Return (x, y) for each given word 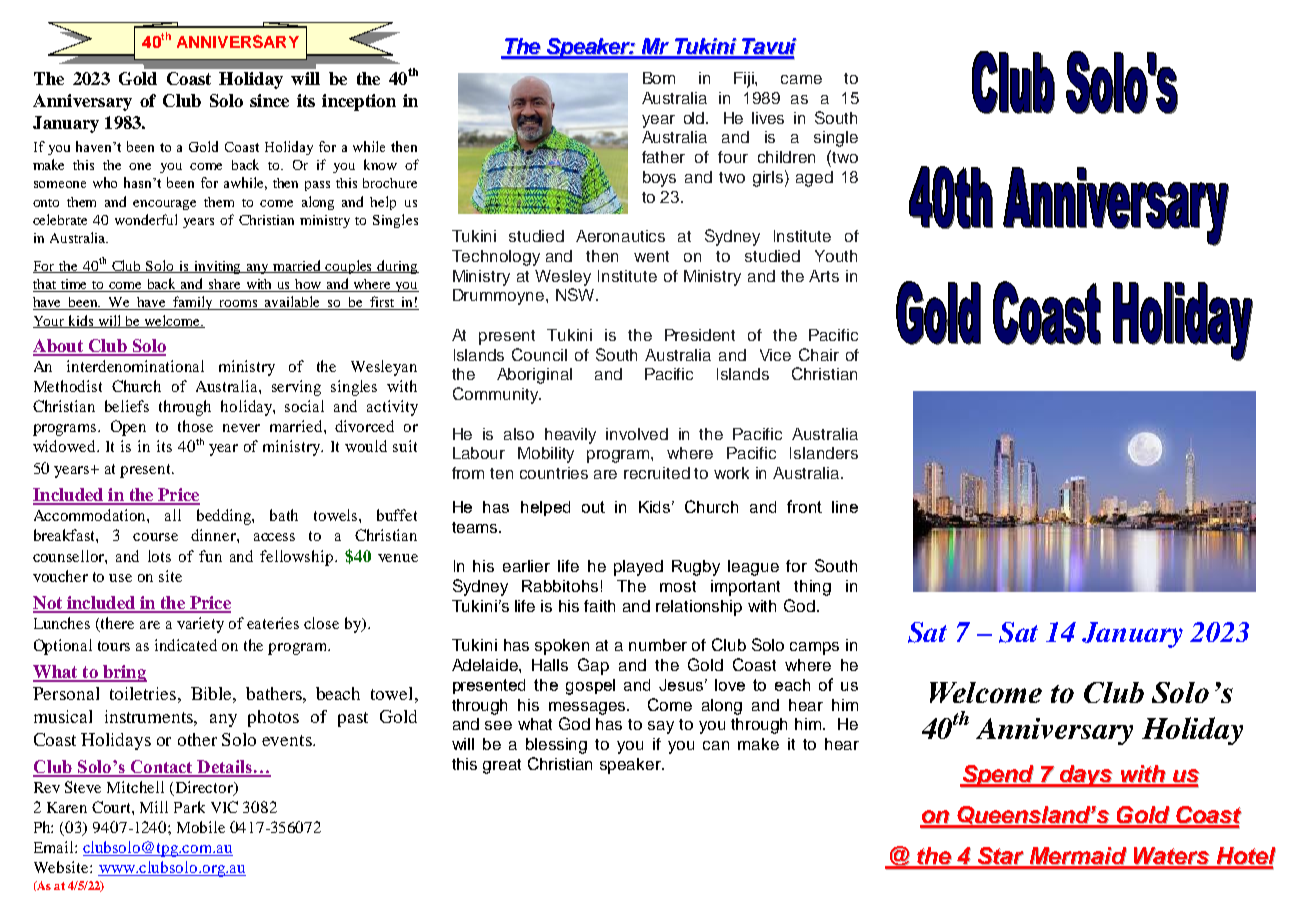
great (502, 766)
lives (768, 118)
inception (359, 102)
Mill (154, 807)
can (716, 745)
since (269, 100)
